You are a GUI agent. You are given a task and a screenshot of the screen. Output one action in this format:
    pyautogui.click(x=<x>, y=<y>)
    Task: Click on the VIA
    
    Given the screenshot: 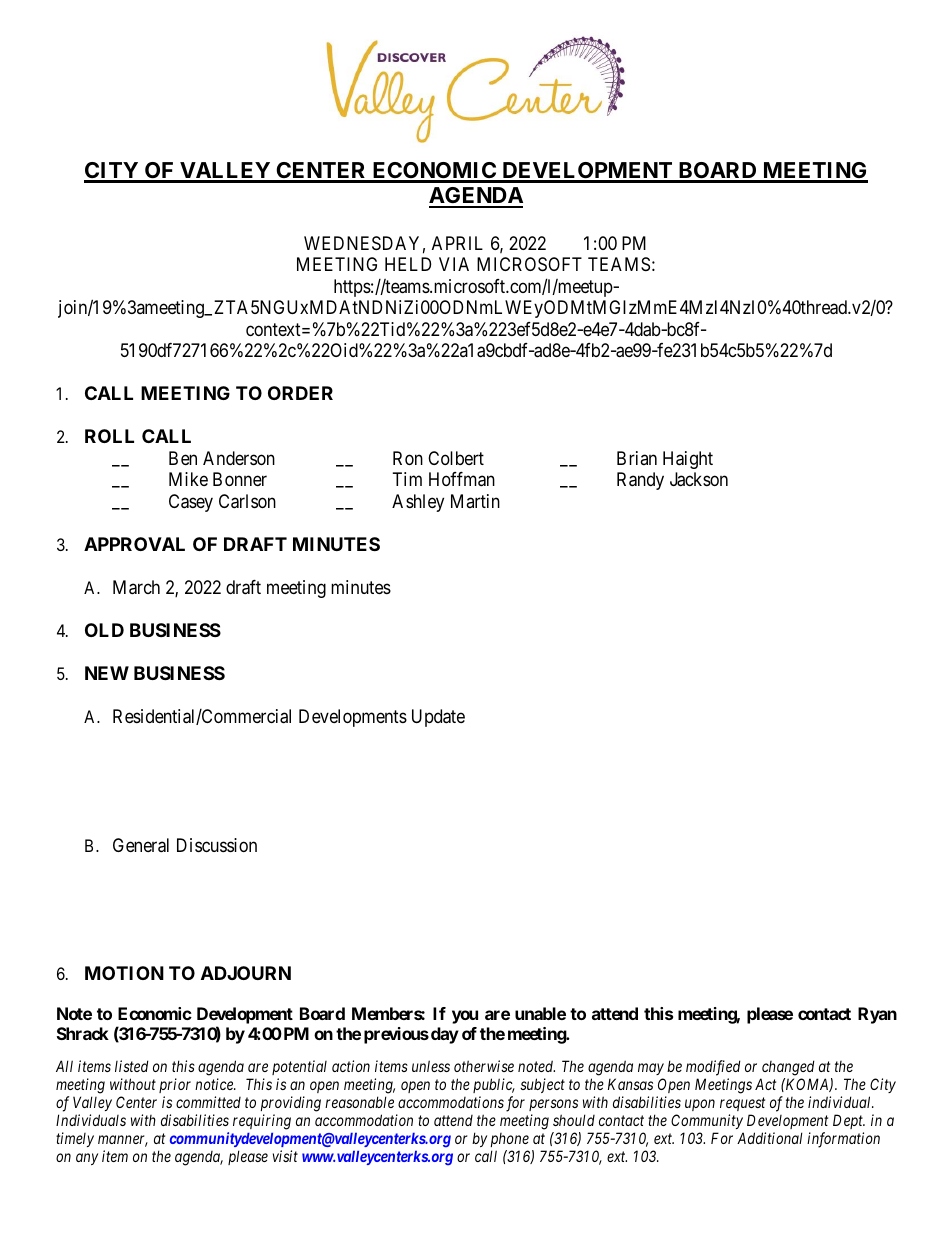 What is the action you would take?
    pyautogui.click(x=454, y=264)
